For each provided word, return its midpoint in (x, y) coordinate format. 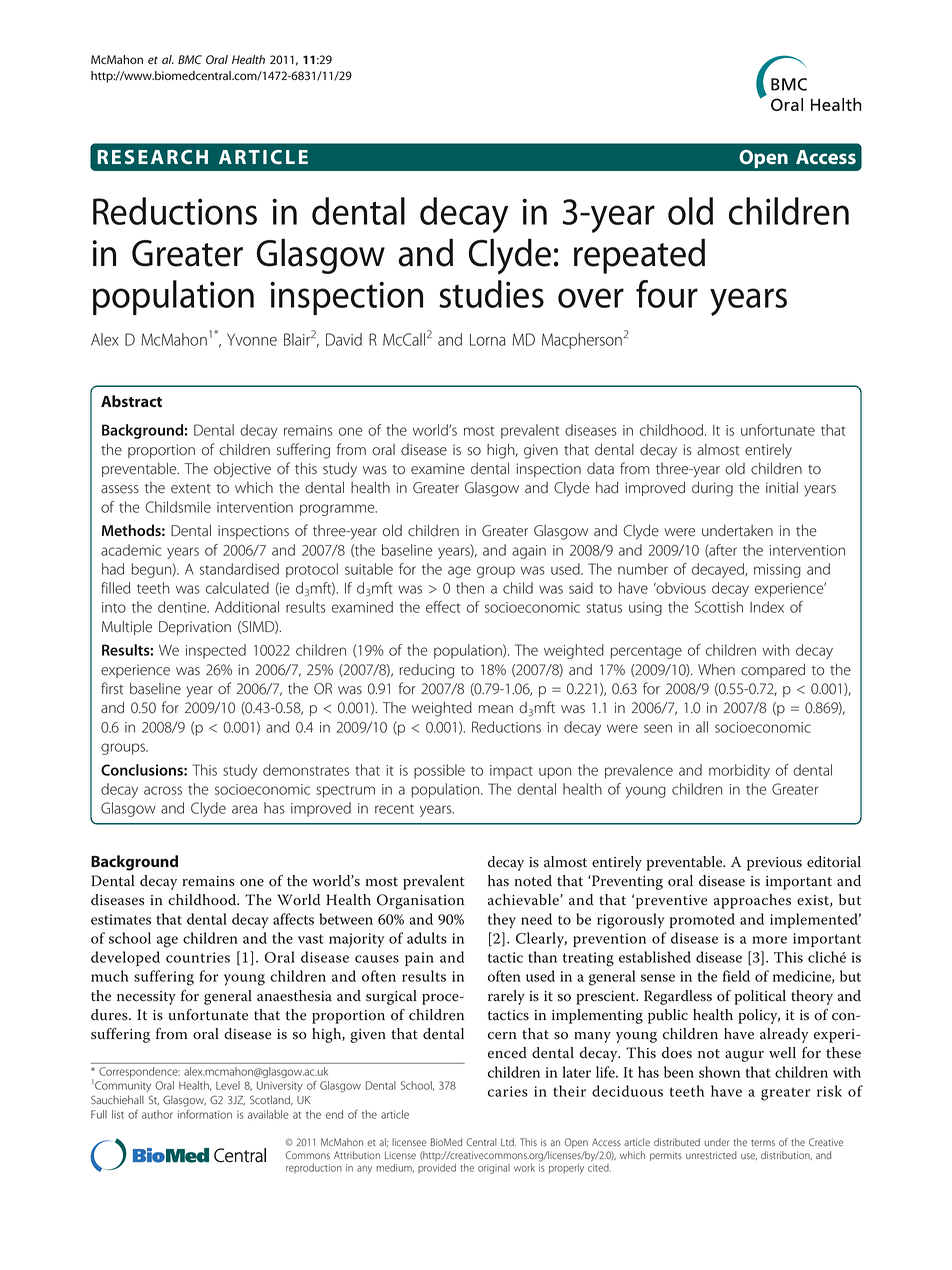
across (163, 790)
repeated (639, 256)
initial (782, 487)
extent (191, 489)
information (205, 1114)
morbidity (739, 771)
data (600, 469)
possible (439, 771)
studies (491, 294)
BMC (190, 59)
